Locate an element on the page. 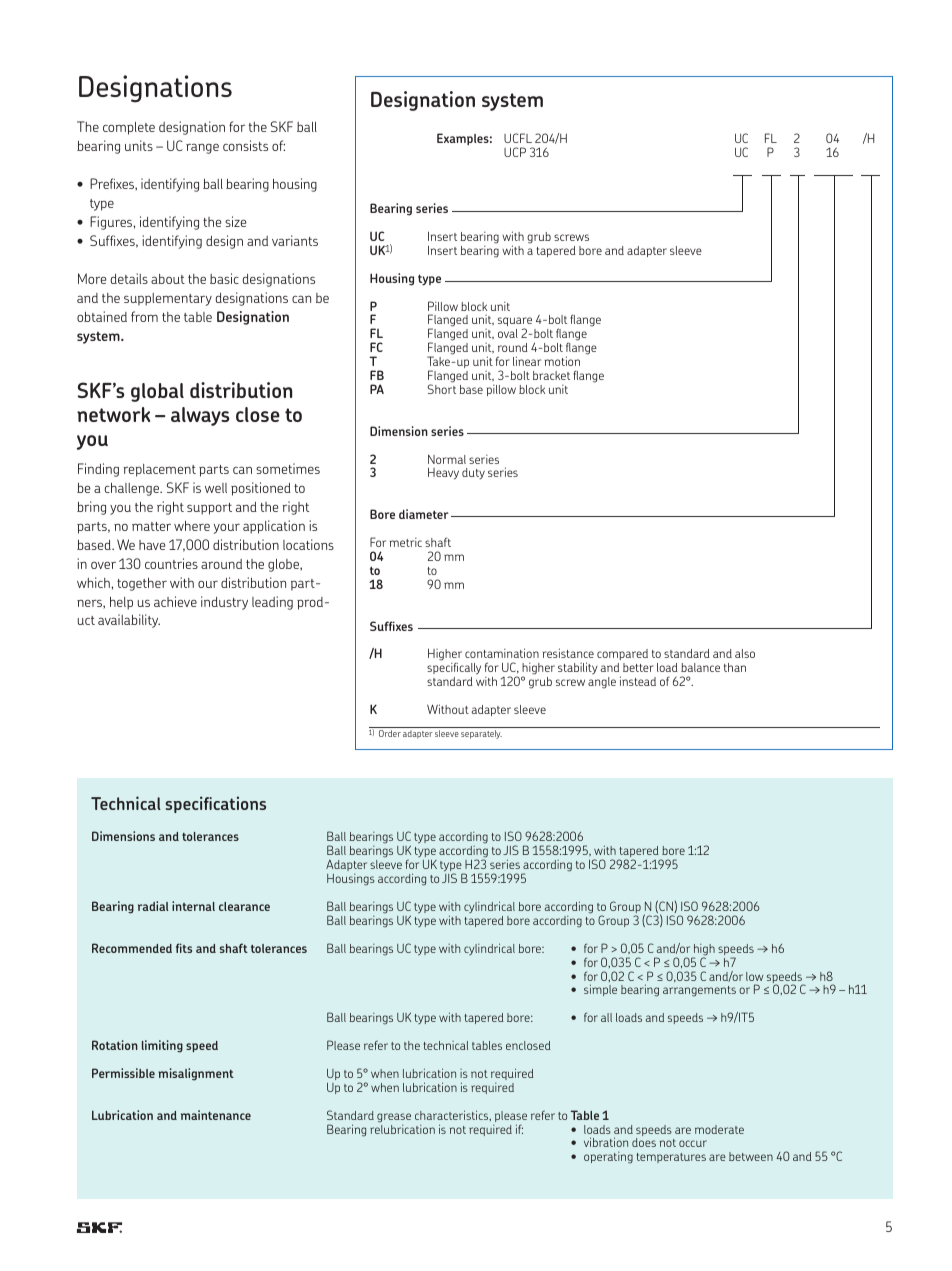 The width and height of the image is (952, 1271). UCP is located at coordinates (515, 152).
